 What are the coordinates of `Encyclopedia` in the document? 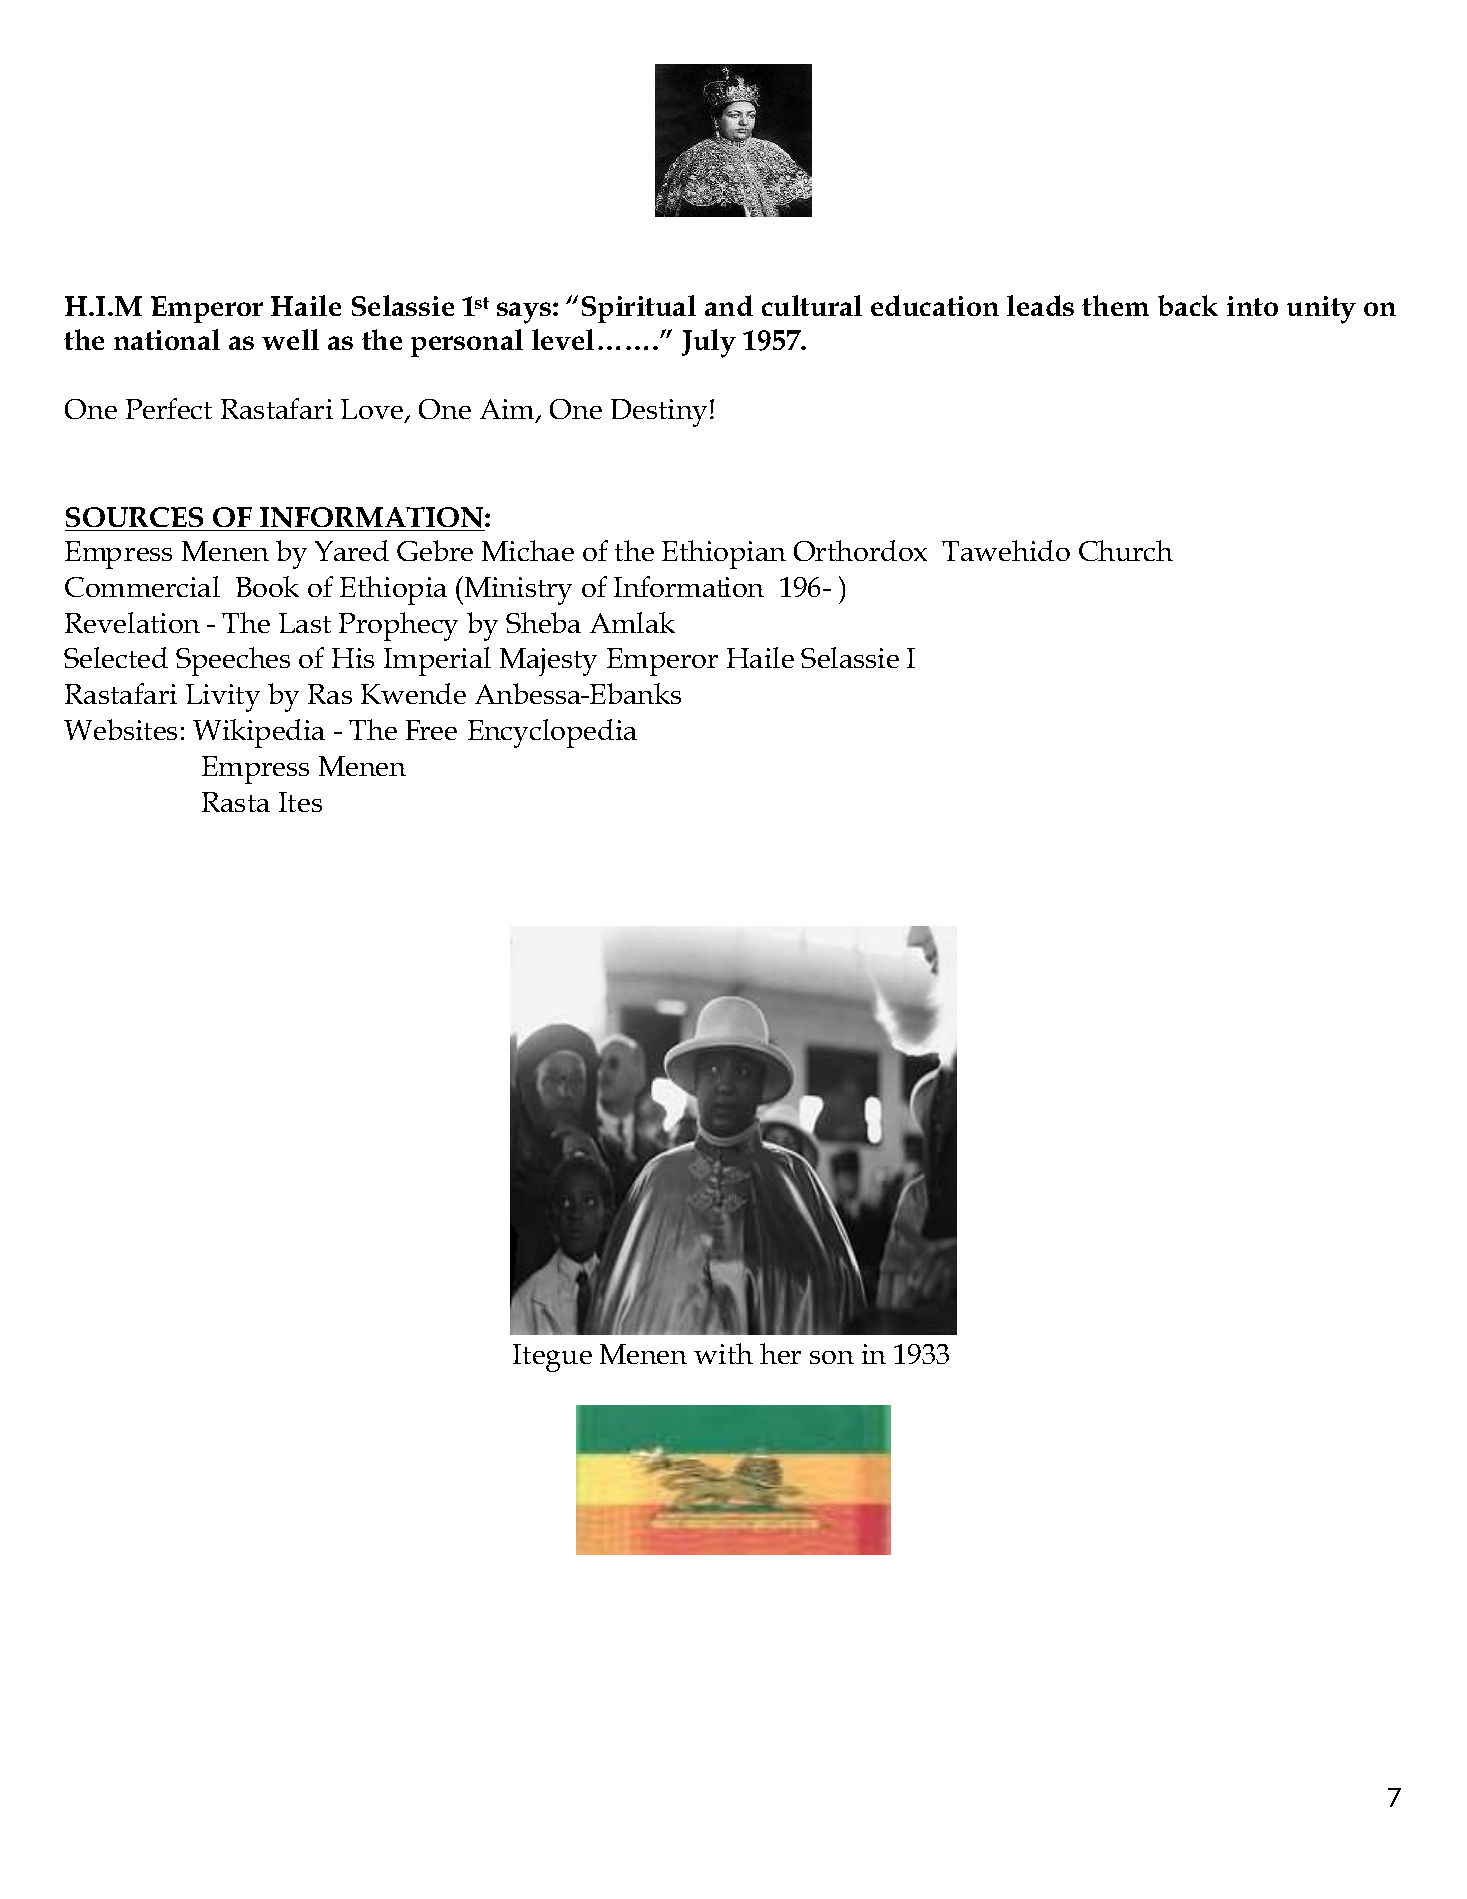 It's located at (552, 733).
